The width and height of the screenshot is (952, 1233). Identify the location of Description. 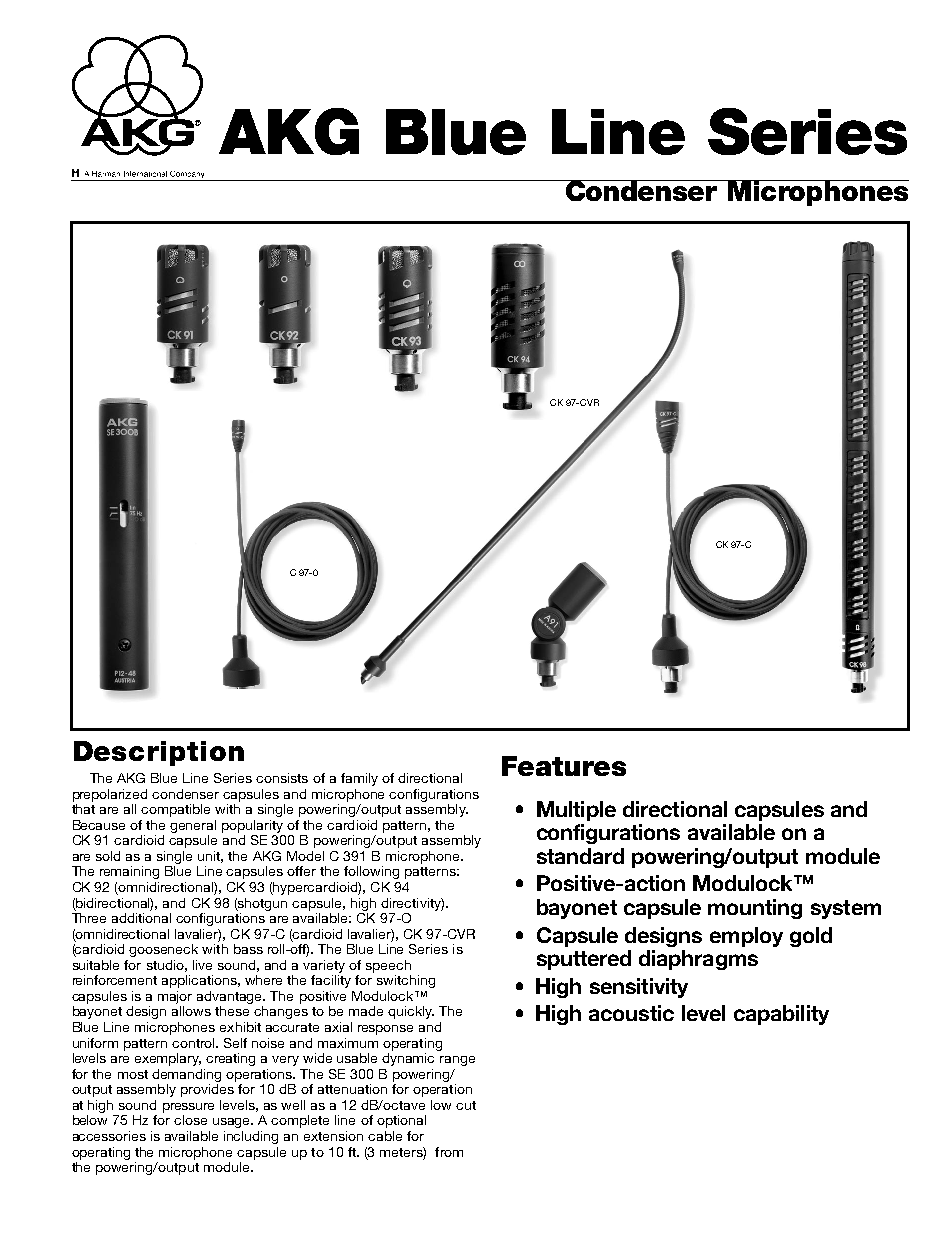
(159, 753).
